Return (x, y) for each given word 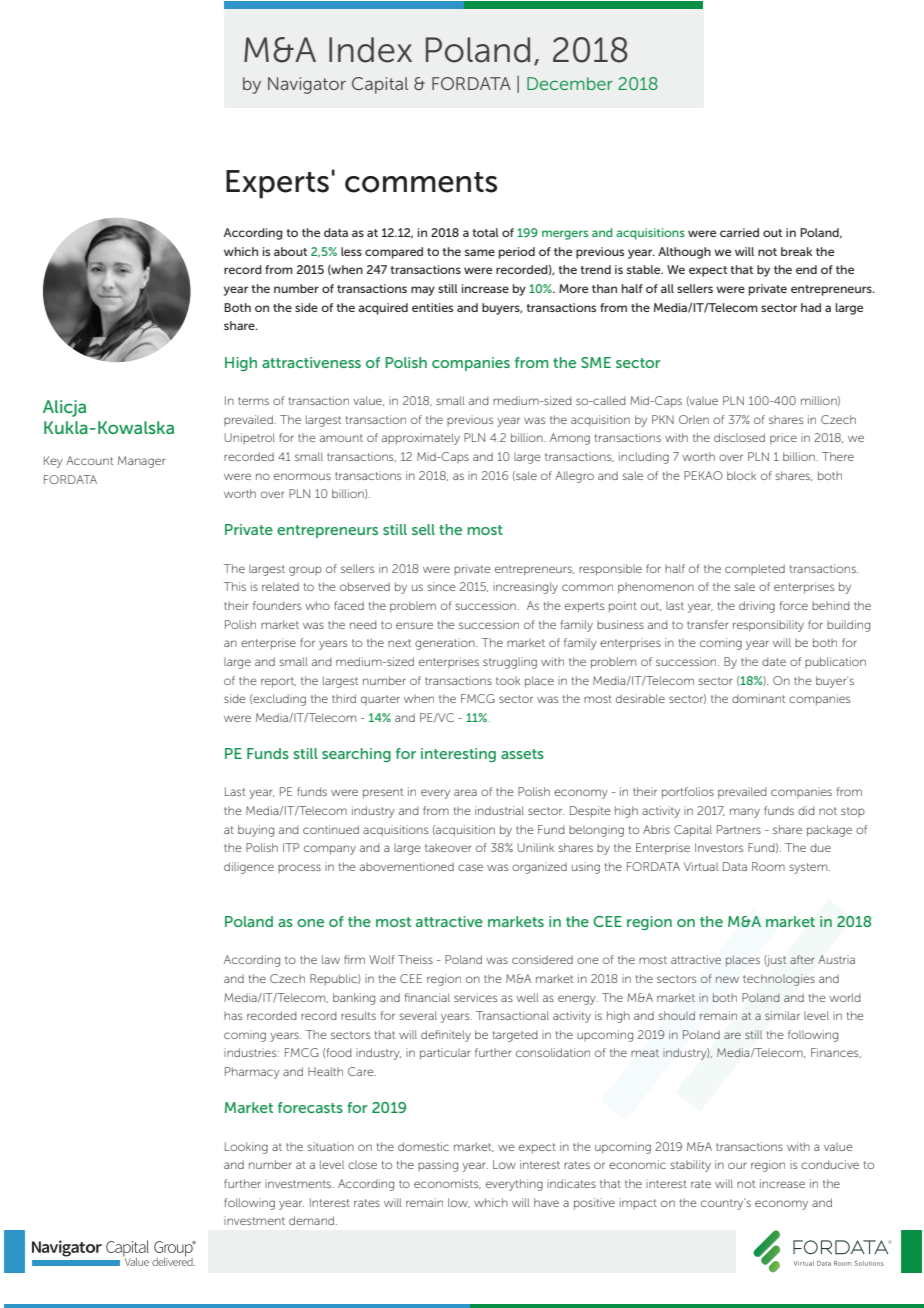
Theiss (415, 959)
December (570, 83)
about (290, 251)
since (441, 586)
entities (432, 307)
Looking (246, 1148)
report (278, 682)
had (811, 307)
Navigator (307, 85)
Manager (141, 462)
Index (370, 50)
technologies (779, 980)
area (465, 792)
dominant (758, 698)
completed (755, 569)
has (233, 1016)
